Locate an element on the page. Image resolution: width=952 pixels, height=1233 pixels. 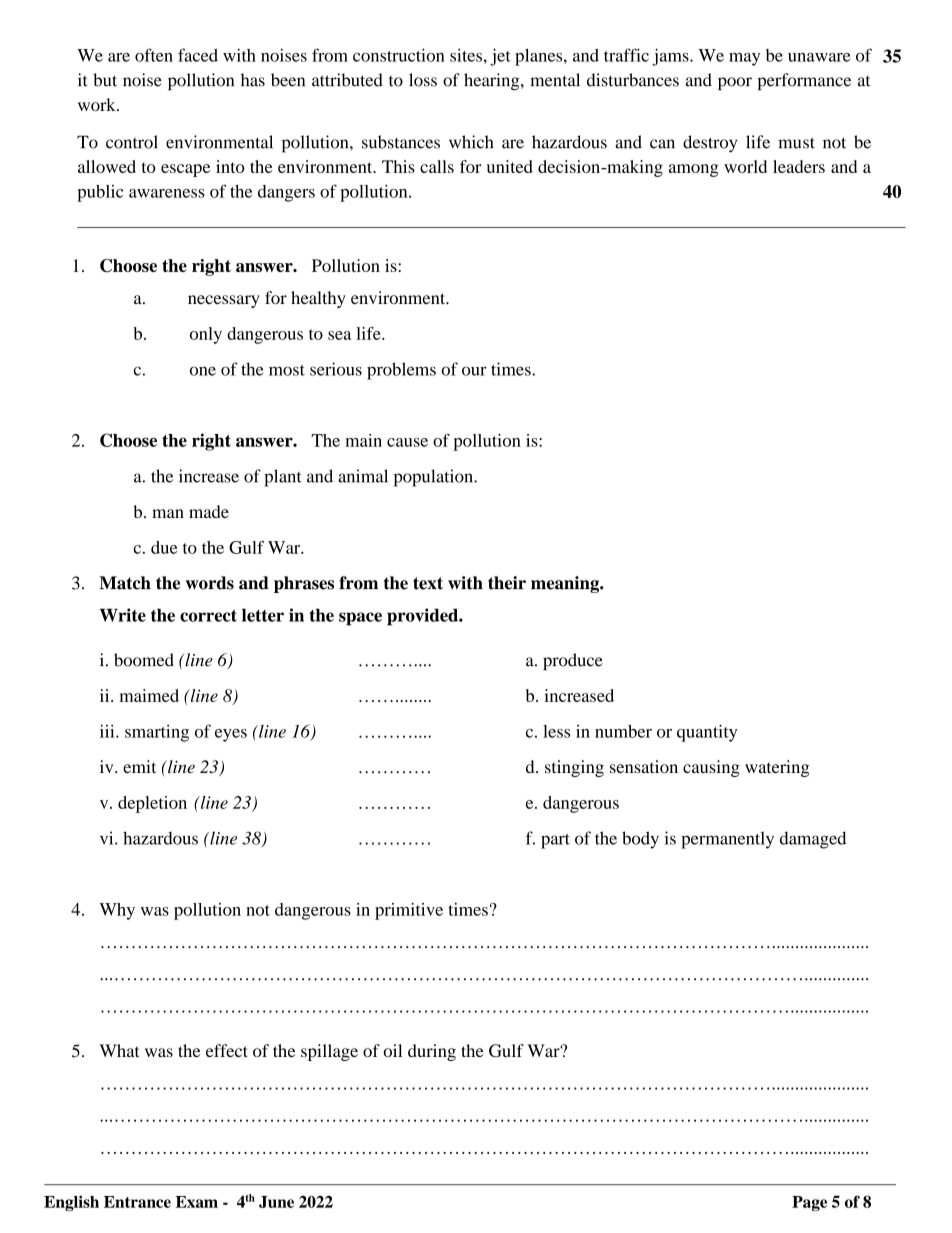
Entrance is located at coordinates (137, 1202).
